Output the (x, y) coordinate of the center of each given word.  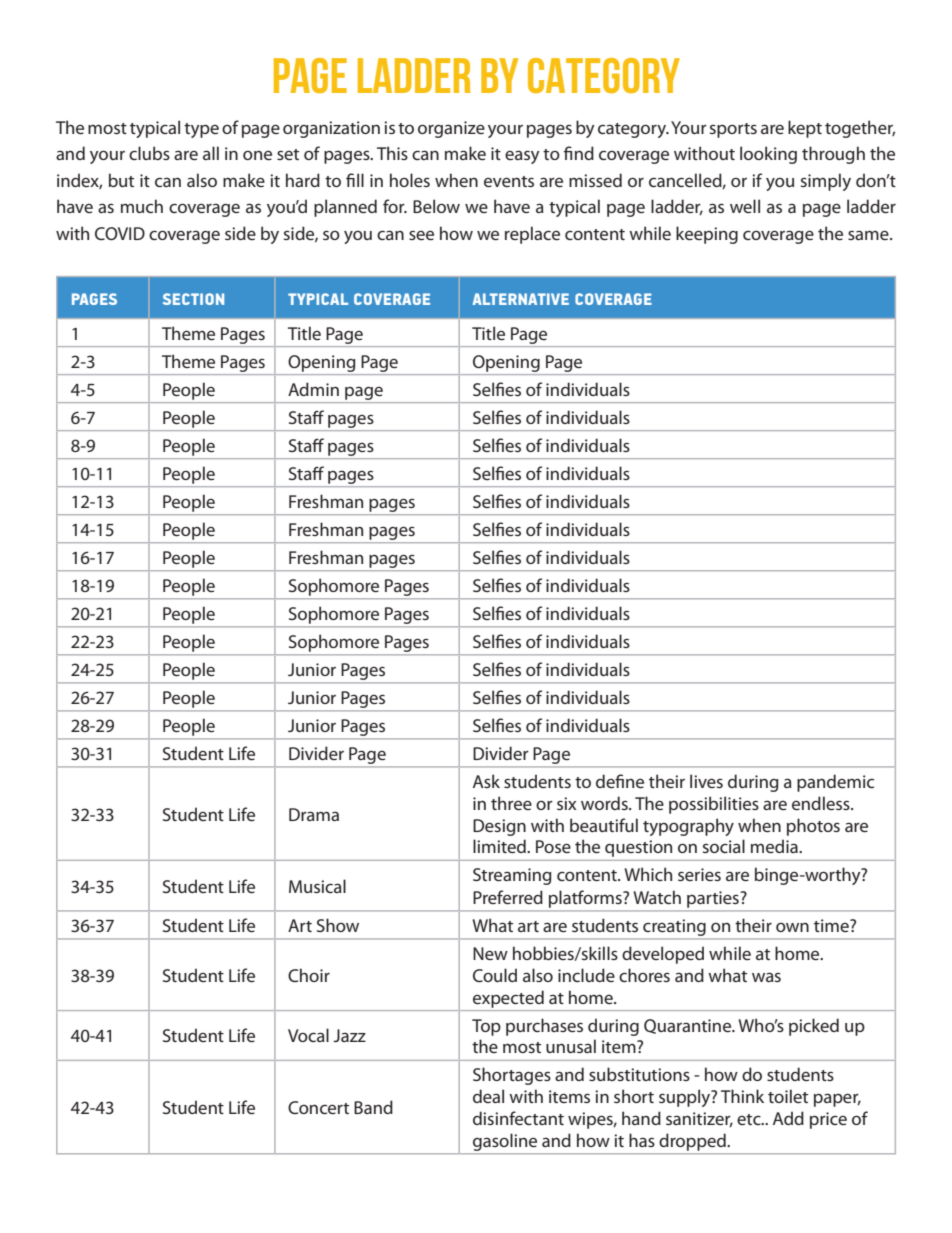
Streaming (512, 876)
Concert (318, 1107)
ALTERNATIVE (520, 299)
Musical (317, 886)
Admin (313, 389)
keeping (707, 235)
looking (768, 155)
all (211, 153)
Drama (314, 814)
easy (522, 157)
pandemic (835, 783)
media (775, 846)
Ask (486, 781)
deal (488, 1096)
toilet (788, 1096)
